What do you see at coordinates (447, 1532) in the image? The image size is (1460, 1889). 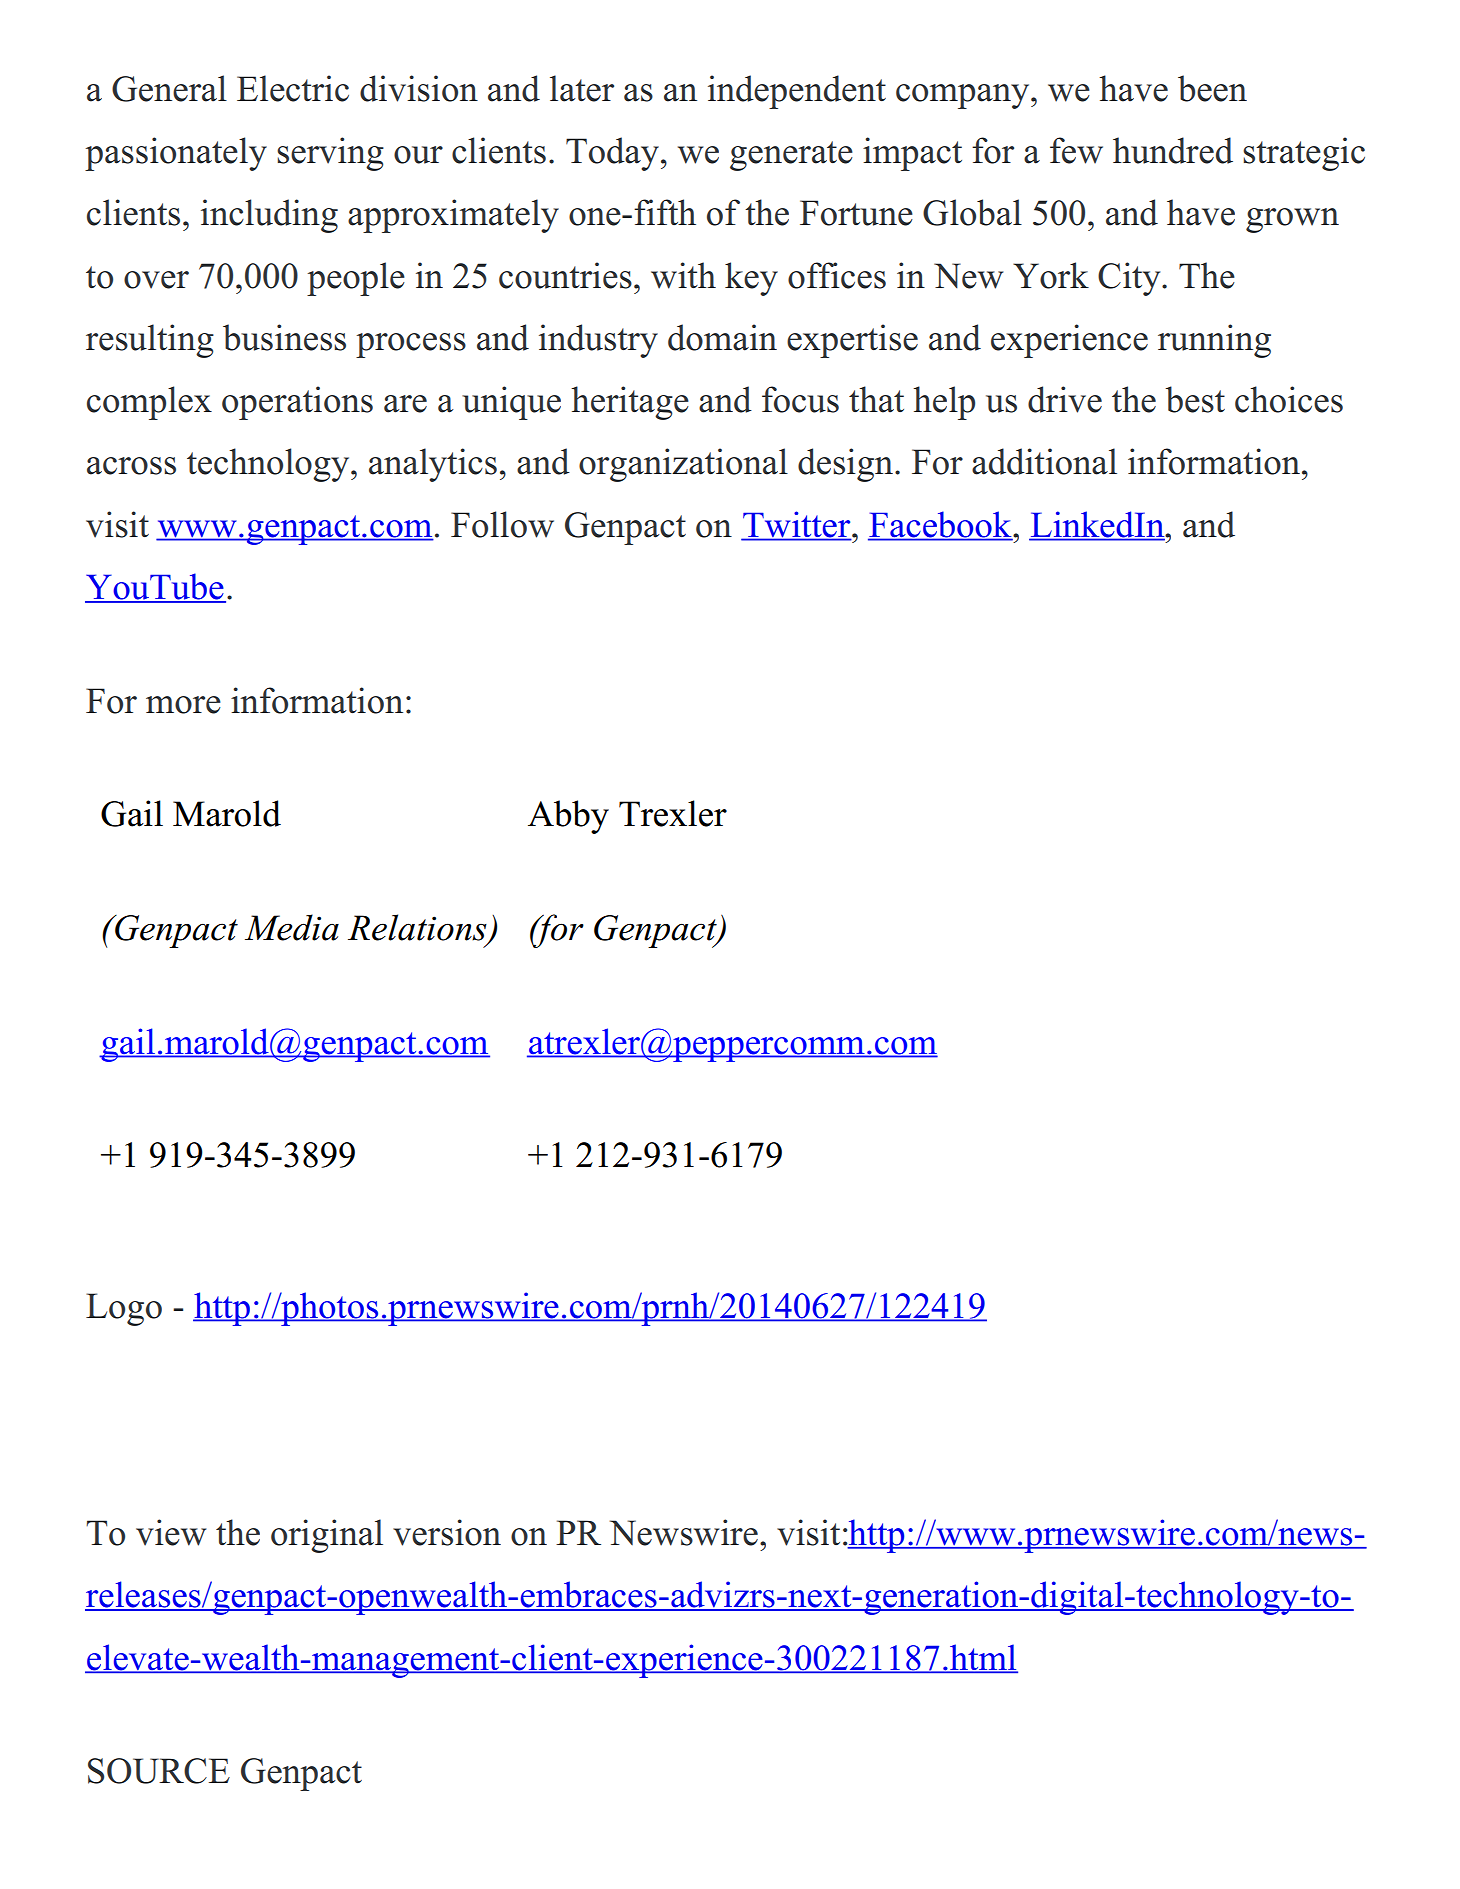 I see `version` at bounding box center [447, 1532].
